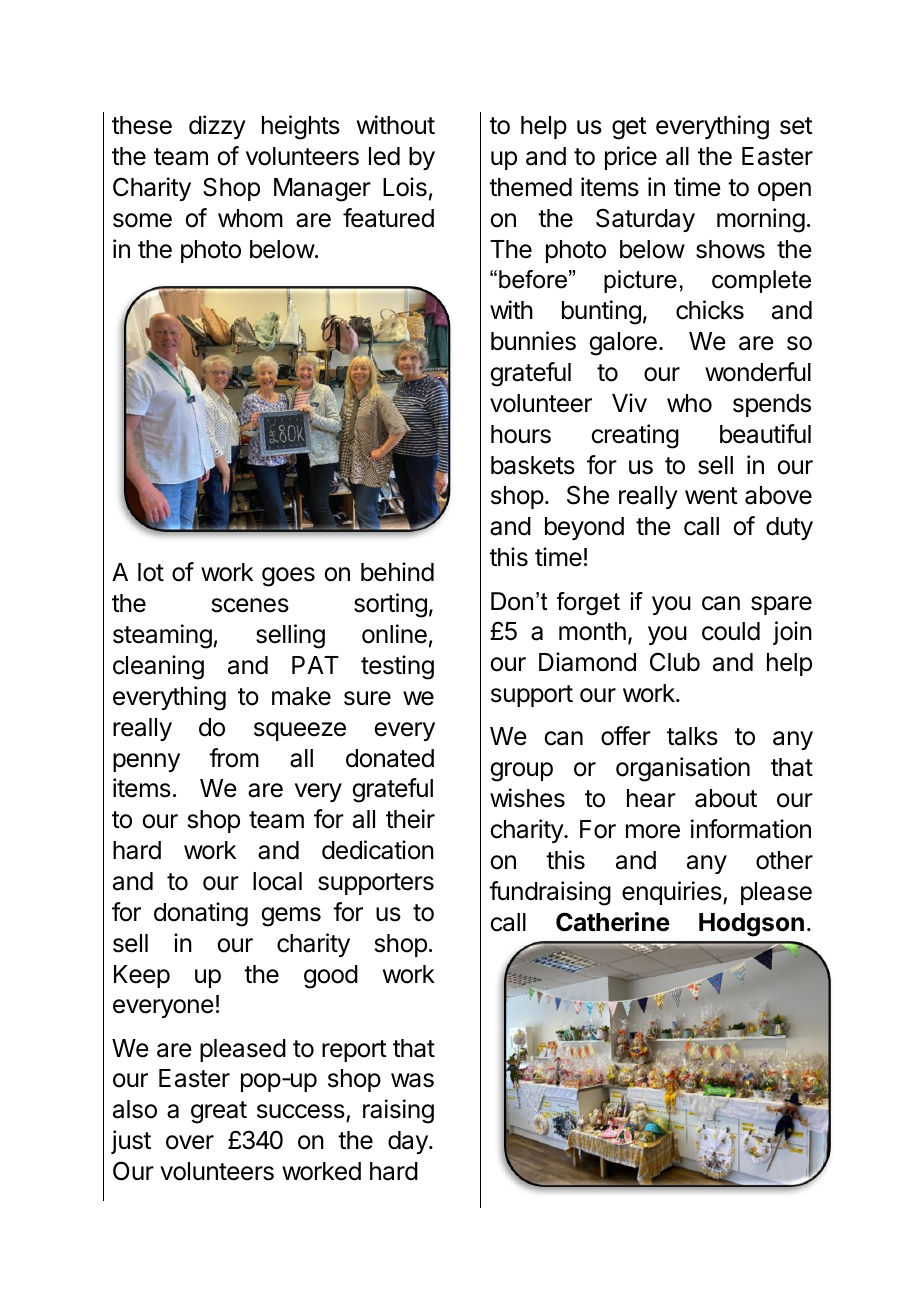 Image resolution: width=924 pixels, height=1308 pixels. What do you see at coordinates (217, 127) in the page?
I see `dizzy` at bounding box center [217, 127].
